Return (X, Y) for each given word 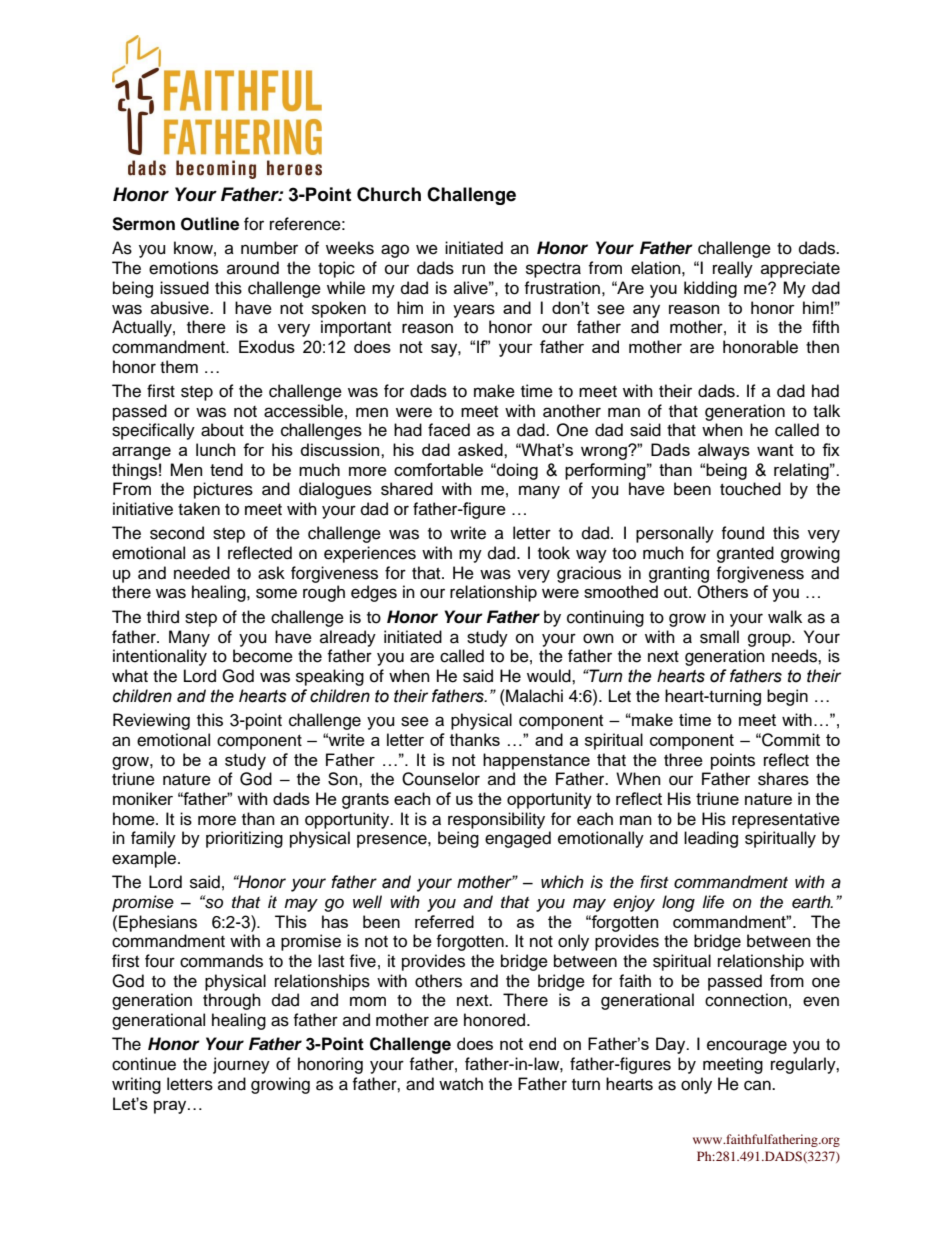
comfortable (438, 469)
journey (241, 1065)
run (473, 269)
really (733, 269)
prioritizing (244, 839)
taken (199, 509)
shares (783, 779)
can (758, 1085)
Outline (210, 224)
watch (461, 1084)
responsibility (496, 820)
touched (750, 489)
